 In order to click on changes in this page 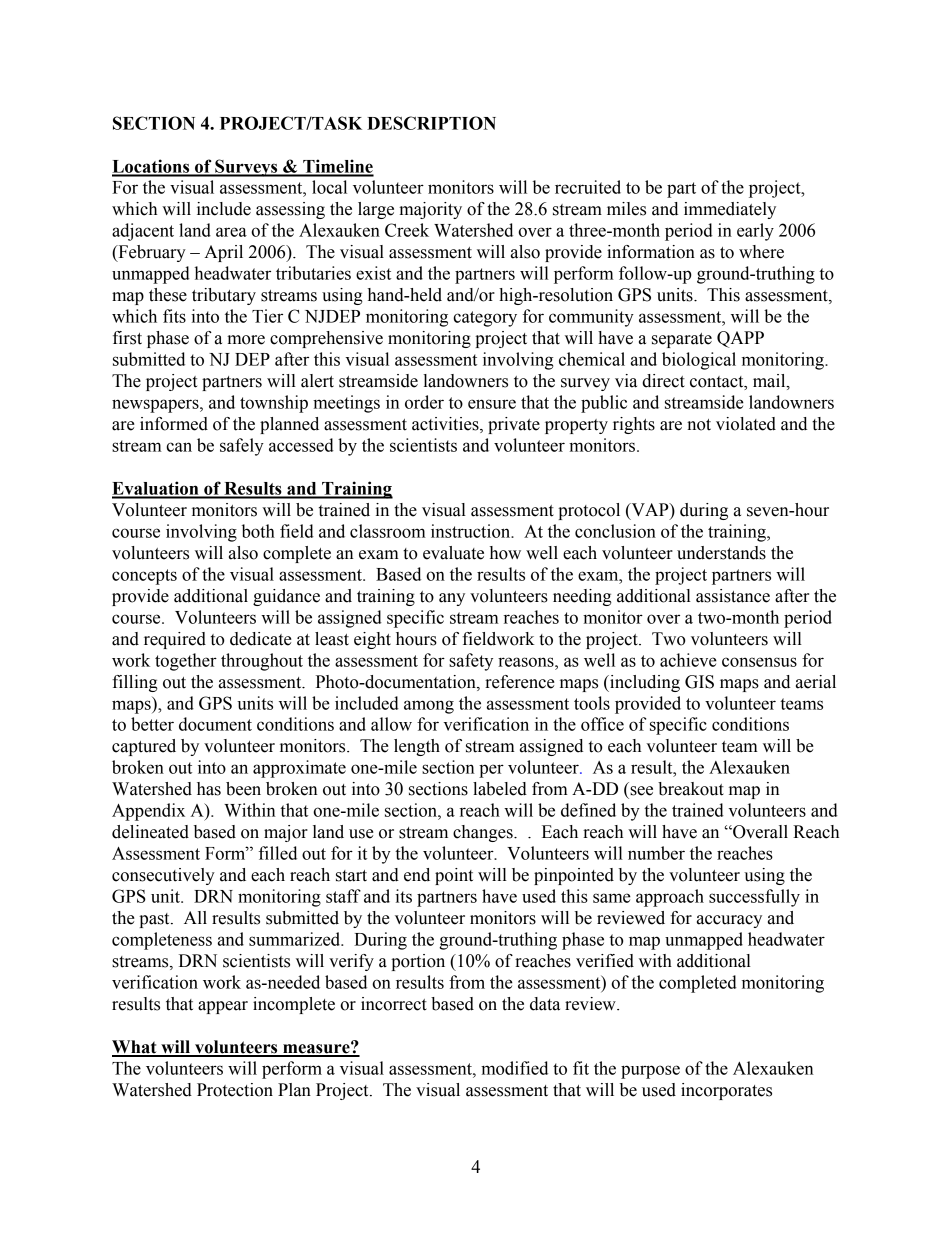, I will do `click(484, 833)`.
